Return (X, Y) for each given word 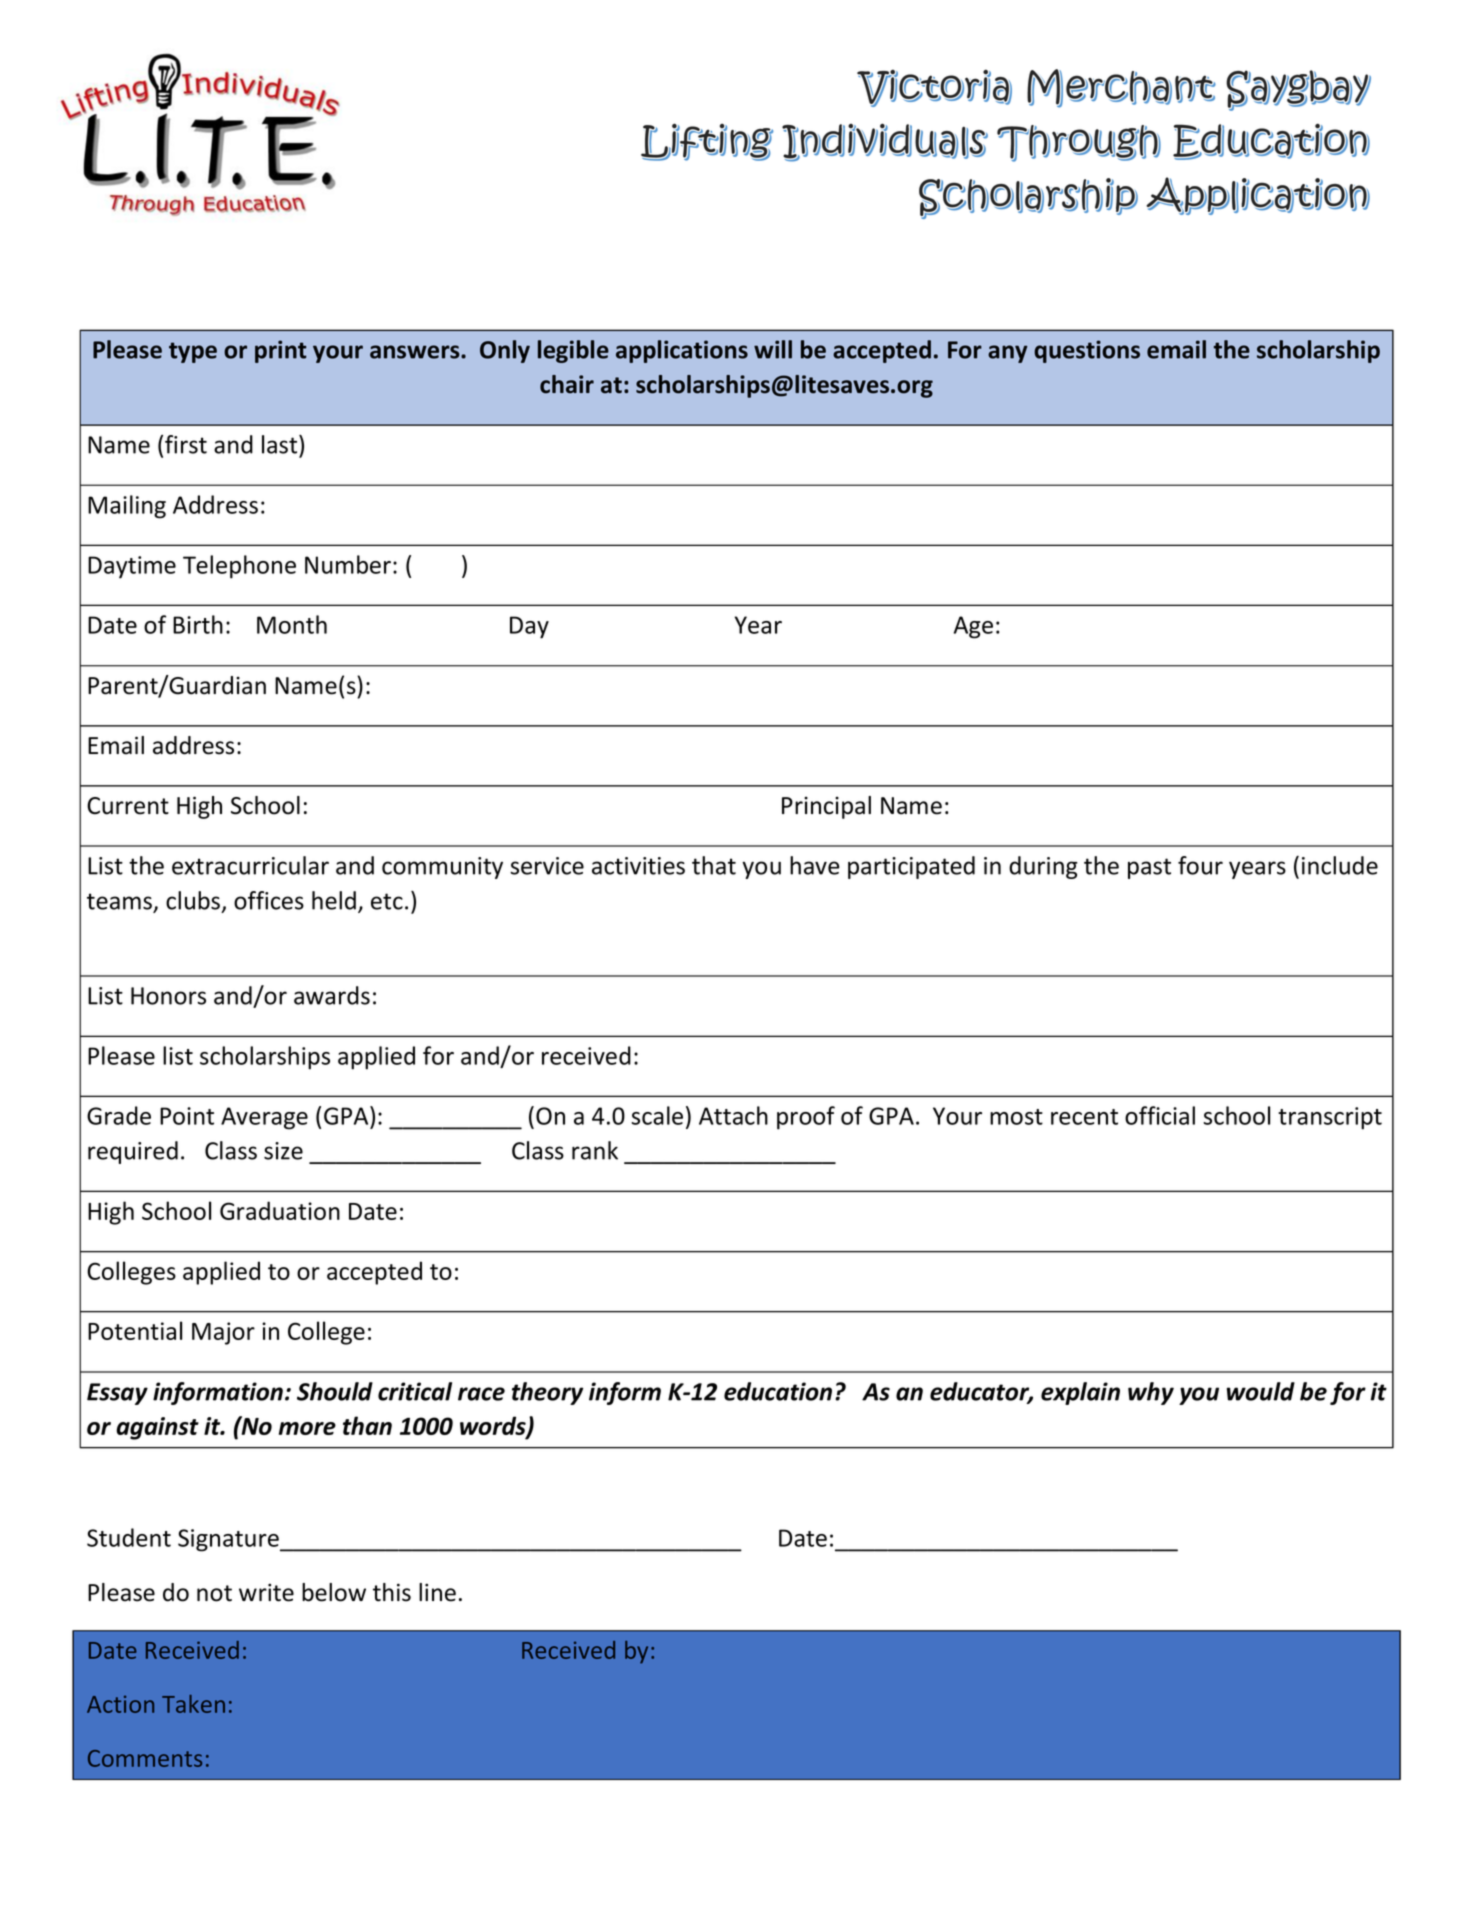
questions (1087, 351)
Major (223, 1333)
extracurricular (250, 865)
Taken (193, 1704)
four (1200, 865)
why (1151, 1393)
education (778, 1391)
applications (682, 351)
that (714, 865)
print (281, 351)
